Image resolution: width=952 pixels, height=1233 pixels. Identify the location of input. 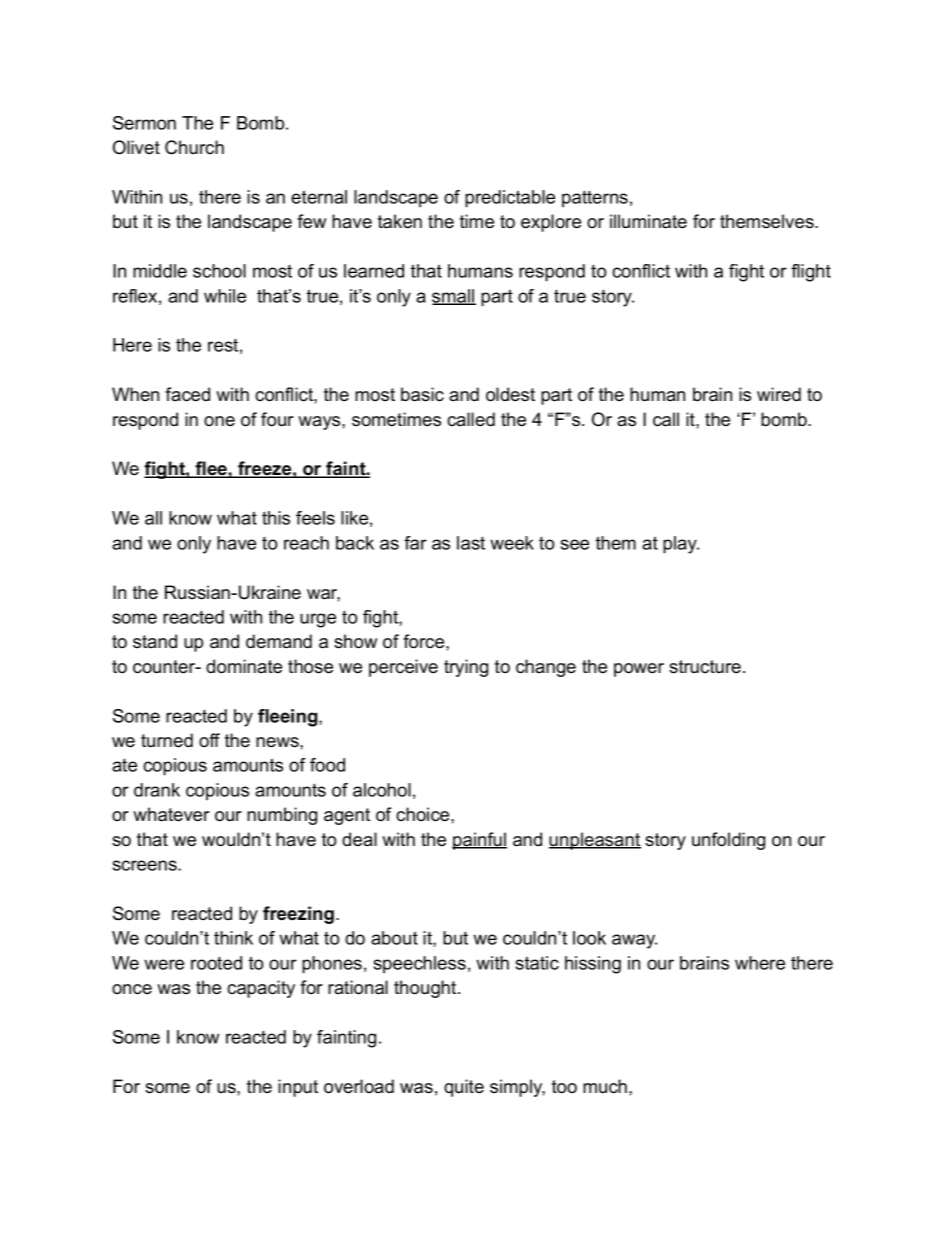
(298, 1088).
